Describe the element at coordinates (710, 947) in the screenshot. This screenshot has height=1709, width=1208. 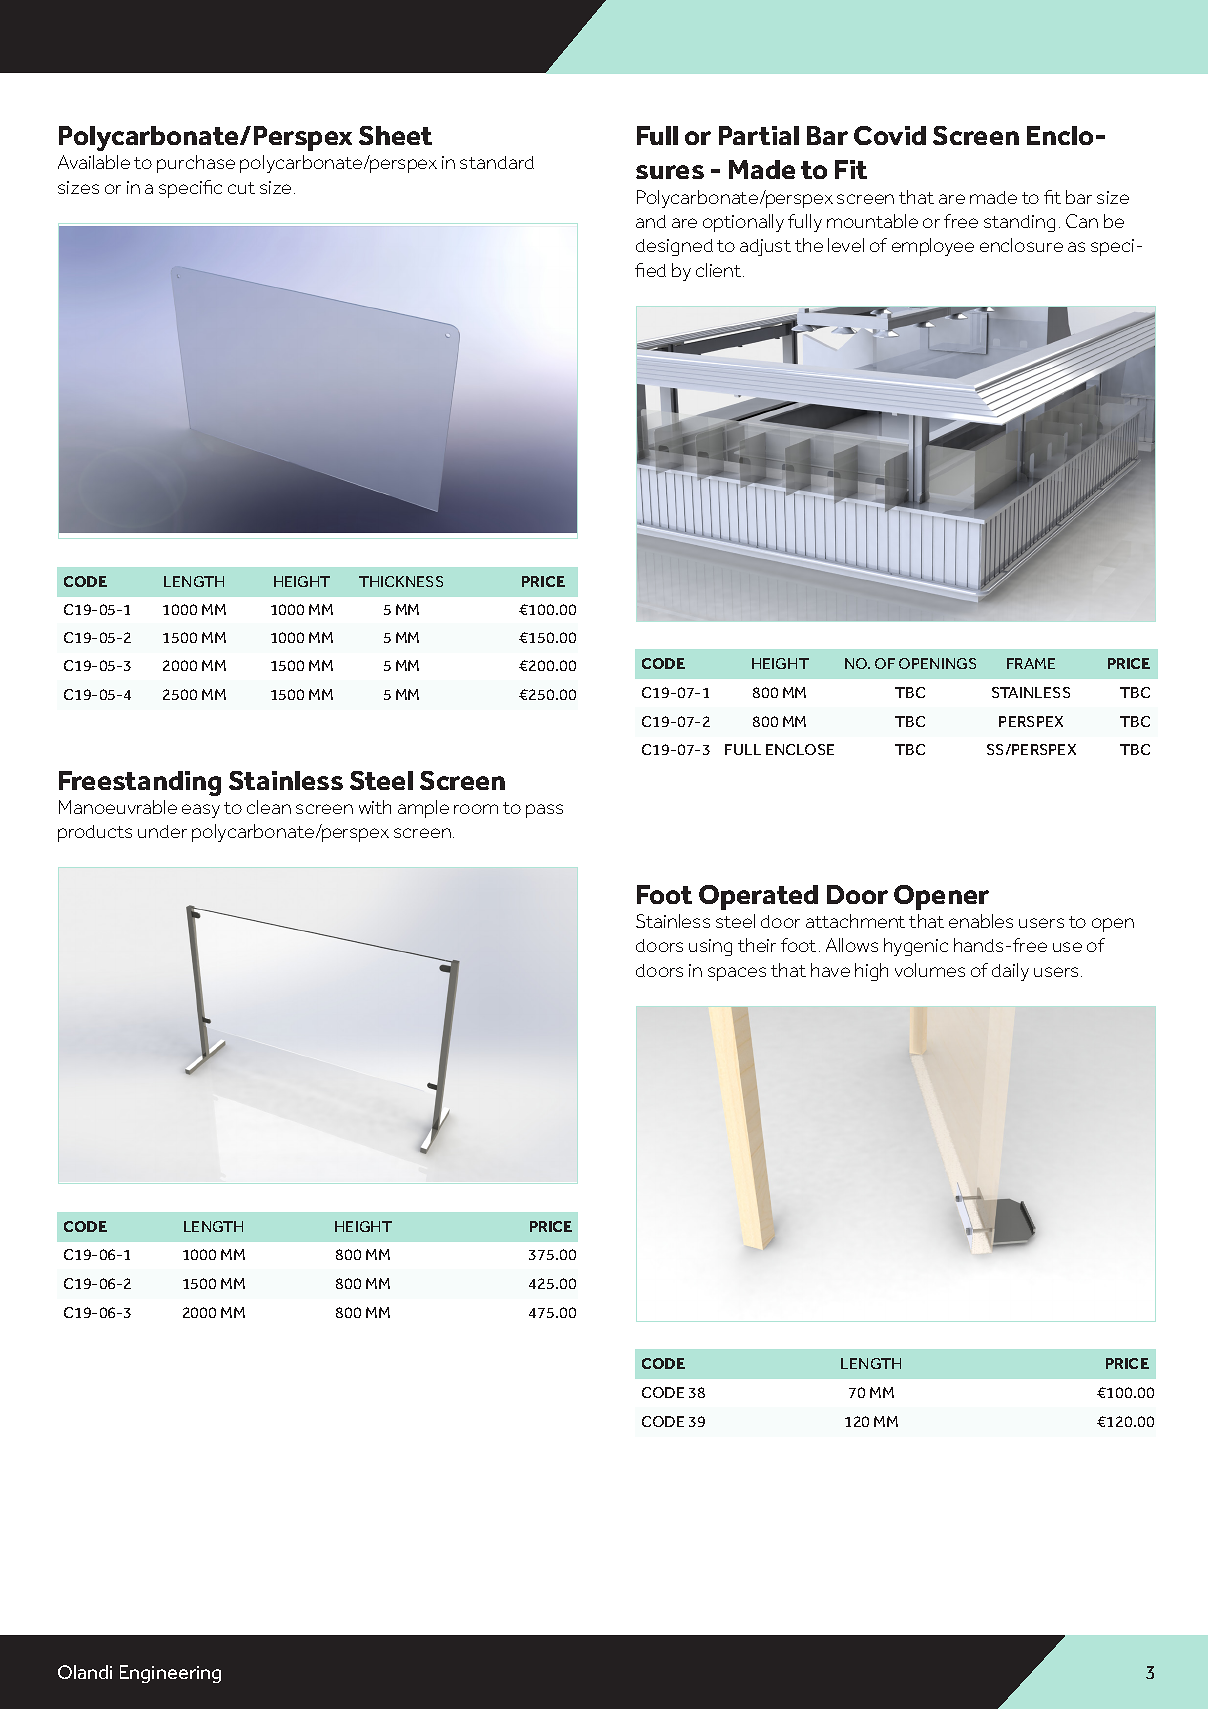
I see `using` at that location.
